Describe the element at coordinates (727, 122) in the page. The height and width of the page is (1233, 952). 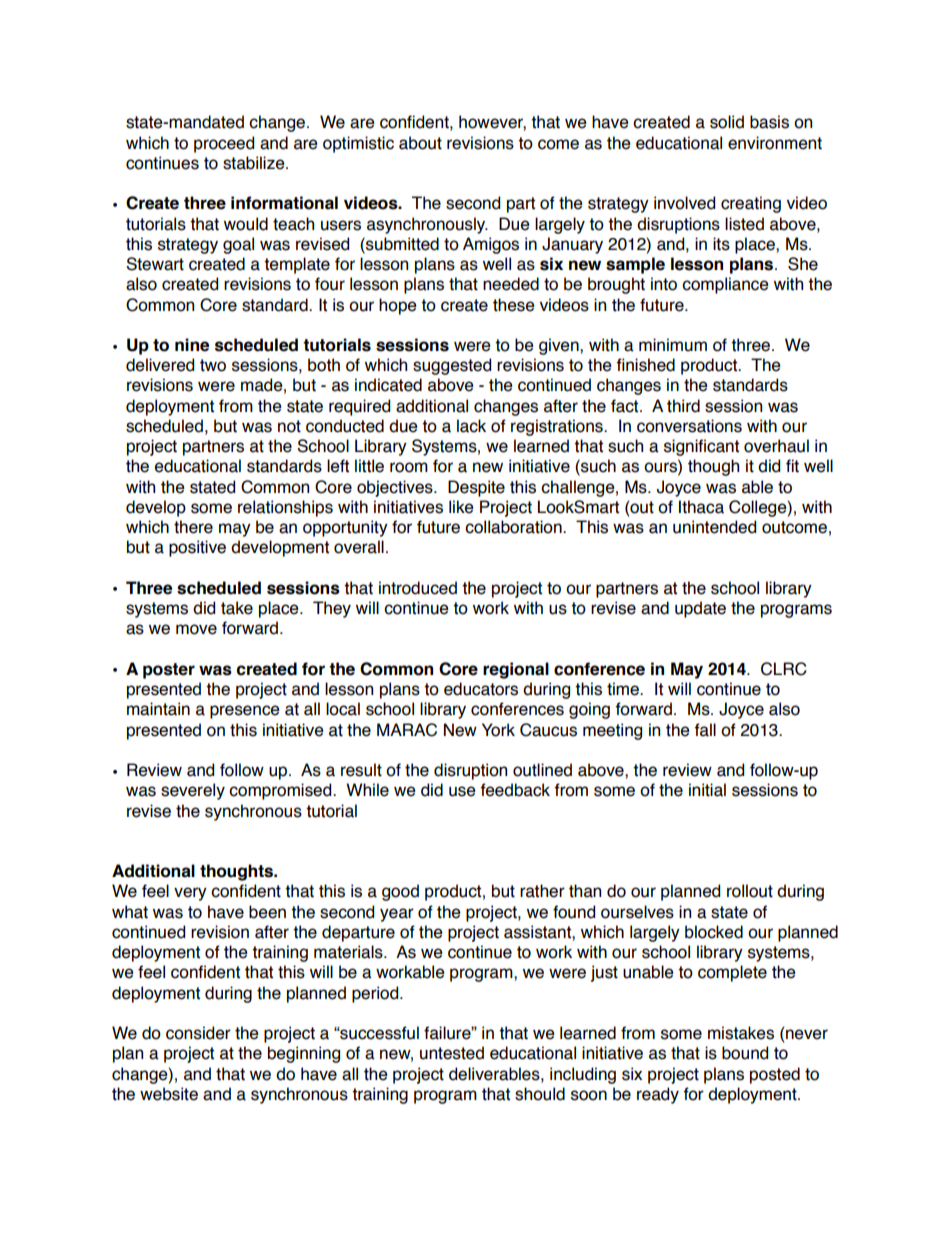
I see `solid` at that location.
